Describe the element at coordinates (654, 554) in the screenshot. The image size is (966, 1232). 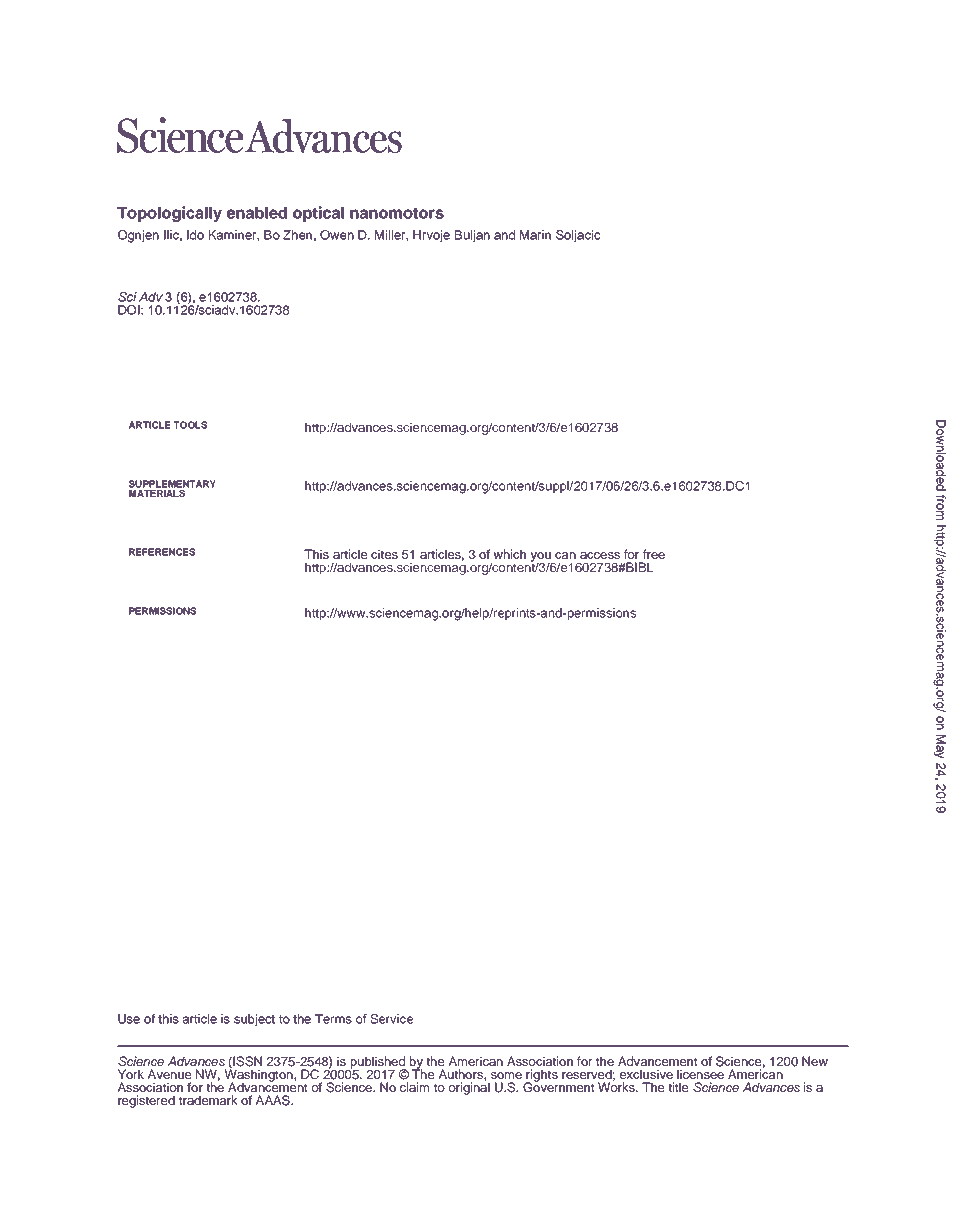
I see `free` at that location.
